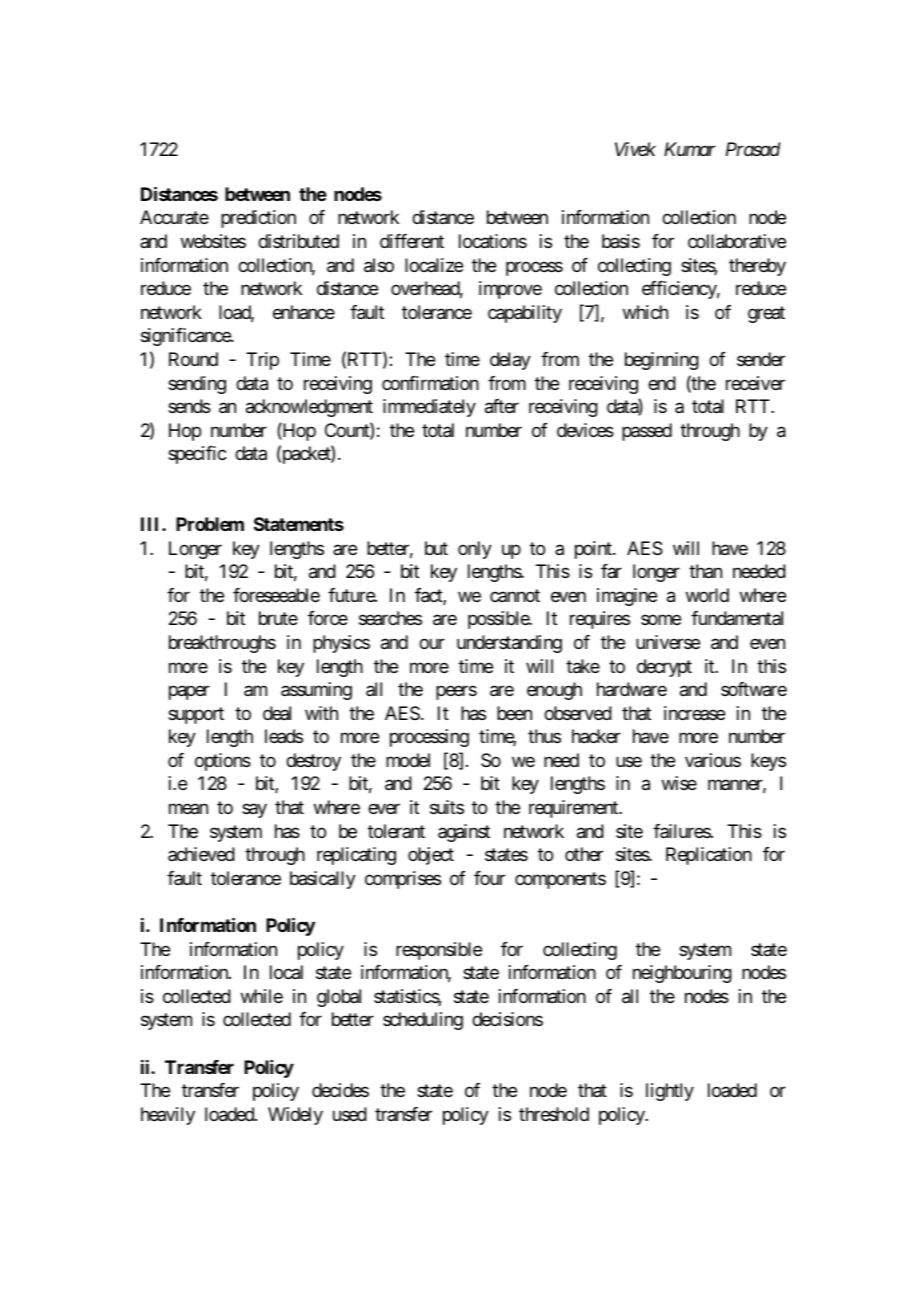 This screenshot has height=1308, width=924. I want to click on different, so click(412, 241).
